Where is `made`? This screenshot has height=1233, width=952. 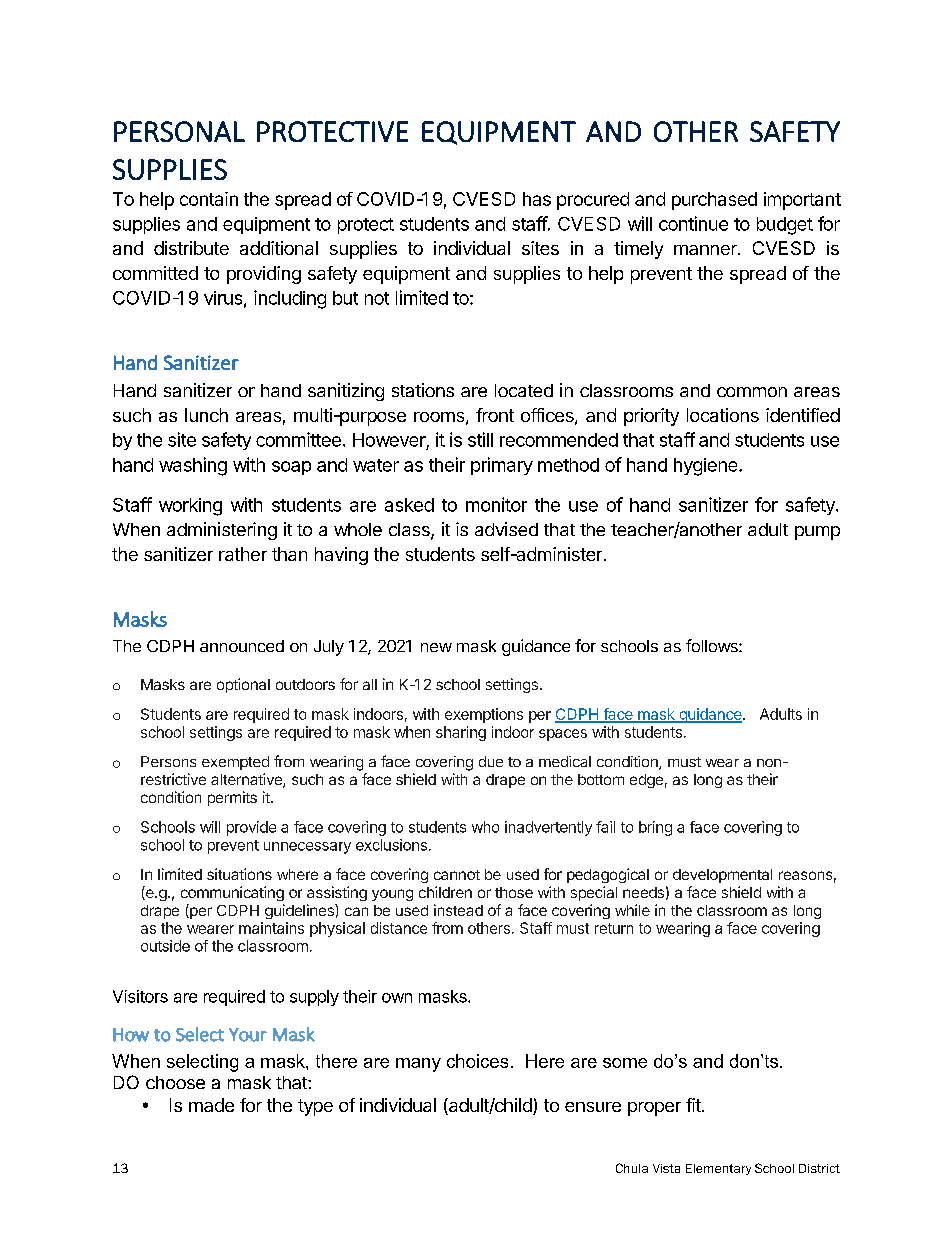 made is located at coordinates (211, 1105).
